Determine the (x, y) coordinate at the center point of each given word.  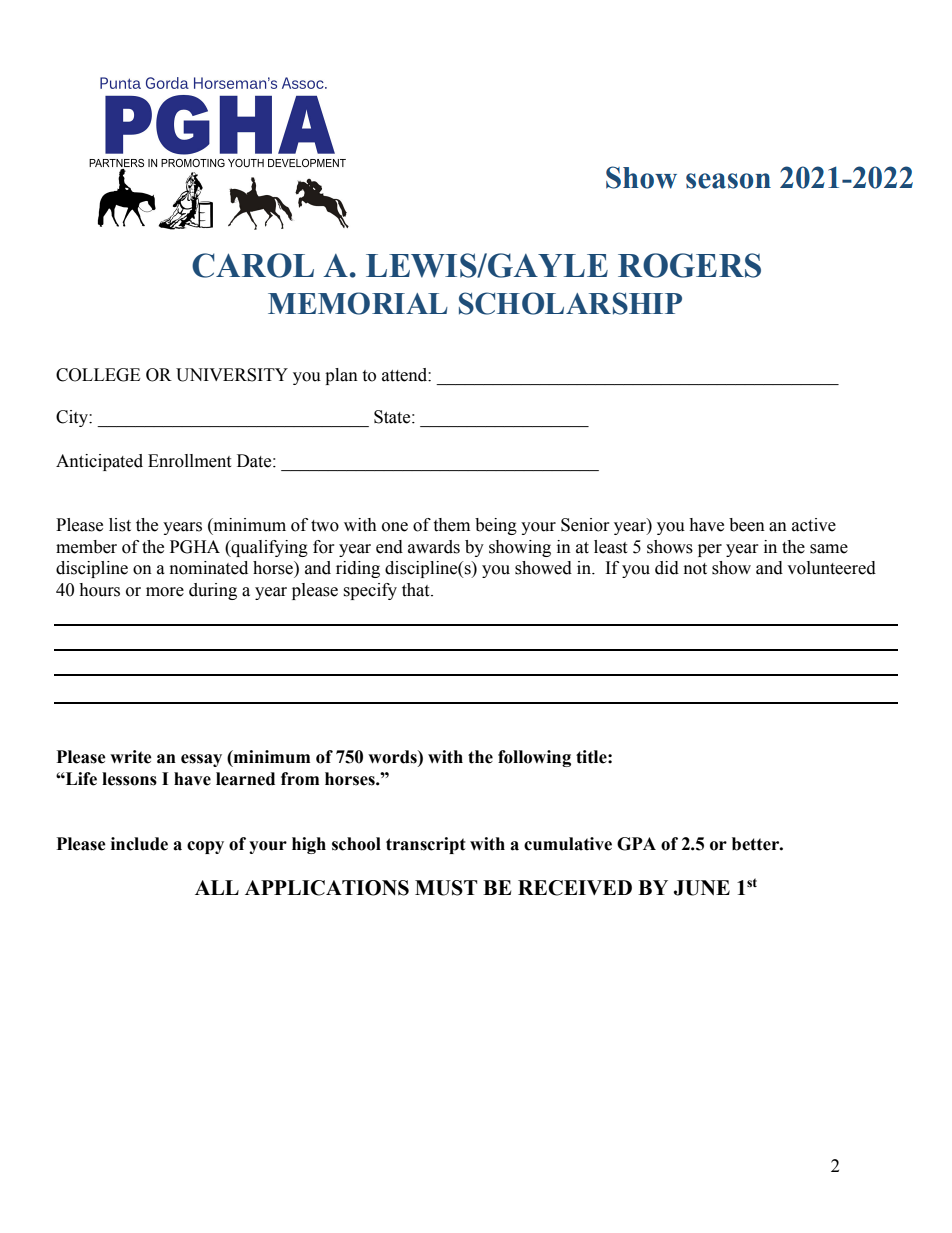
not (695, 569)
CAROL (253, 265)
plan (341, 376)
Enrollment (189, 461)
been (747, 525)
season (728, 181)
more (165, 592)
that (417, 590)
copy (205, 847)
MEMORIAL (358, 303)
